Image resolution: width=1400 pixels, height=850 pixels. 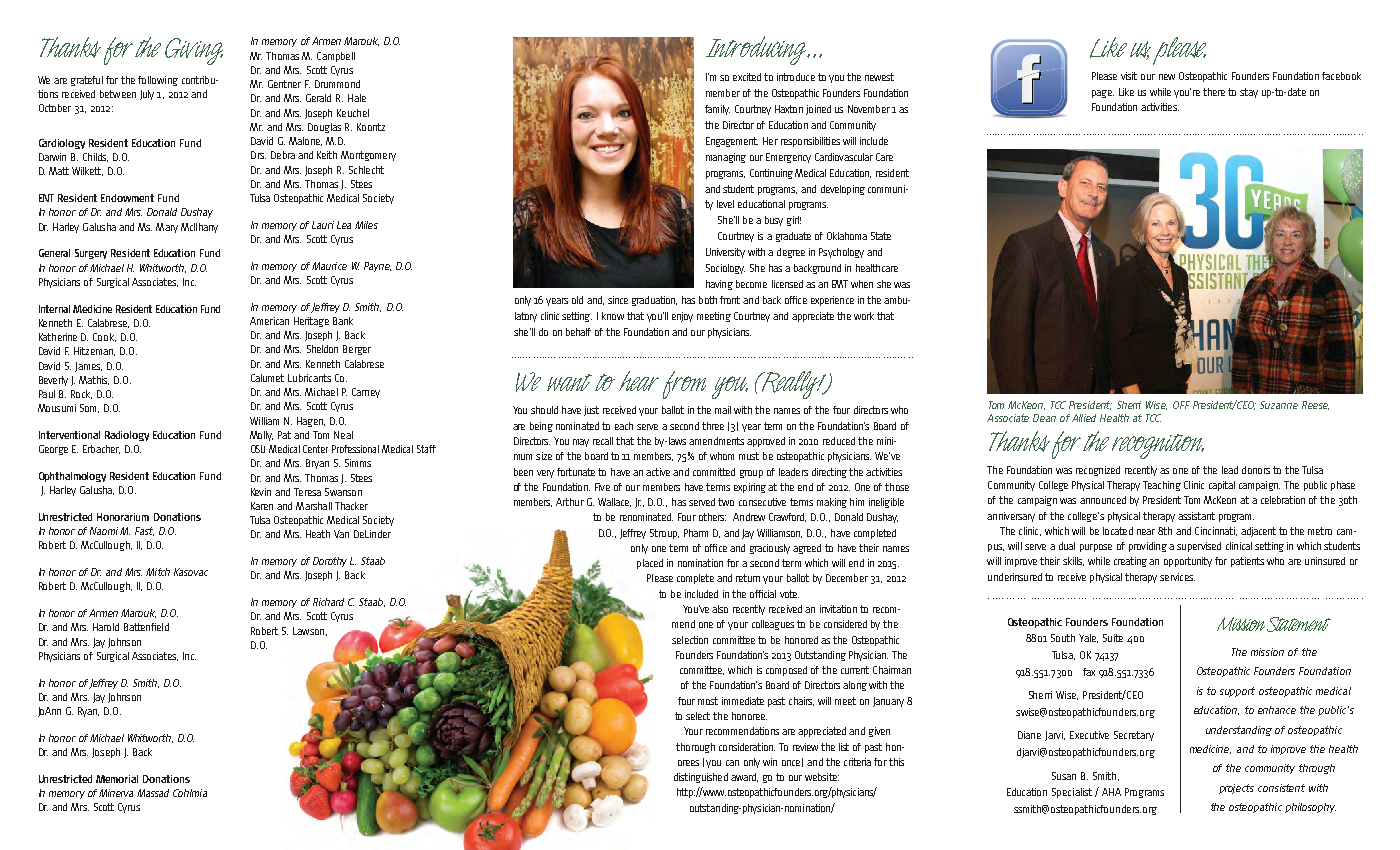 I want to click on enjoy, so click(x=682, y=317).
